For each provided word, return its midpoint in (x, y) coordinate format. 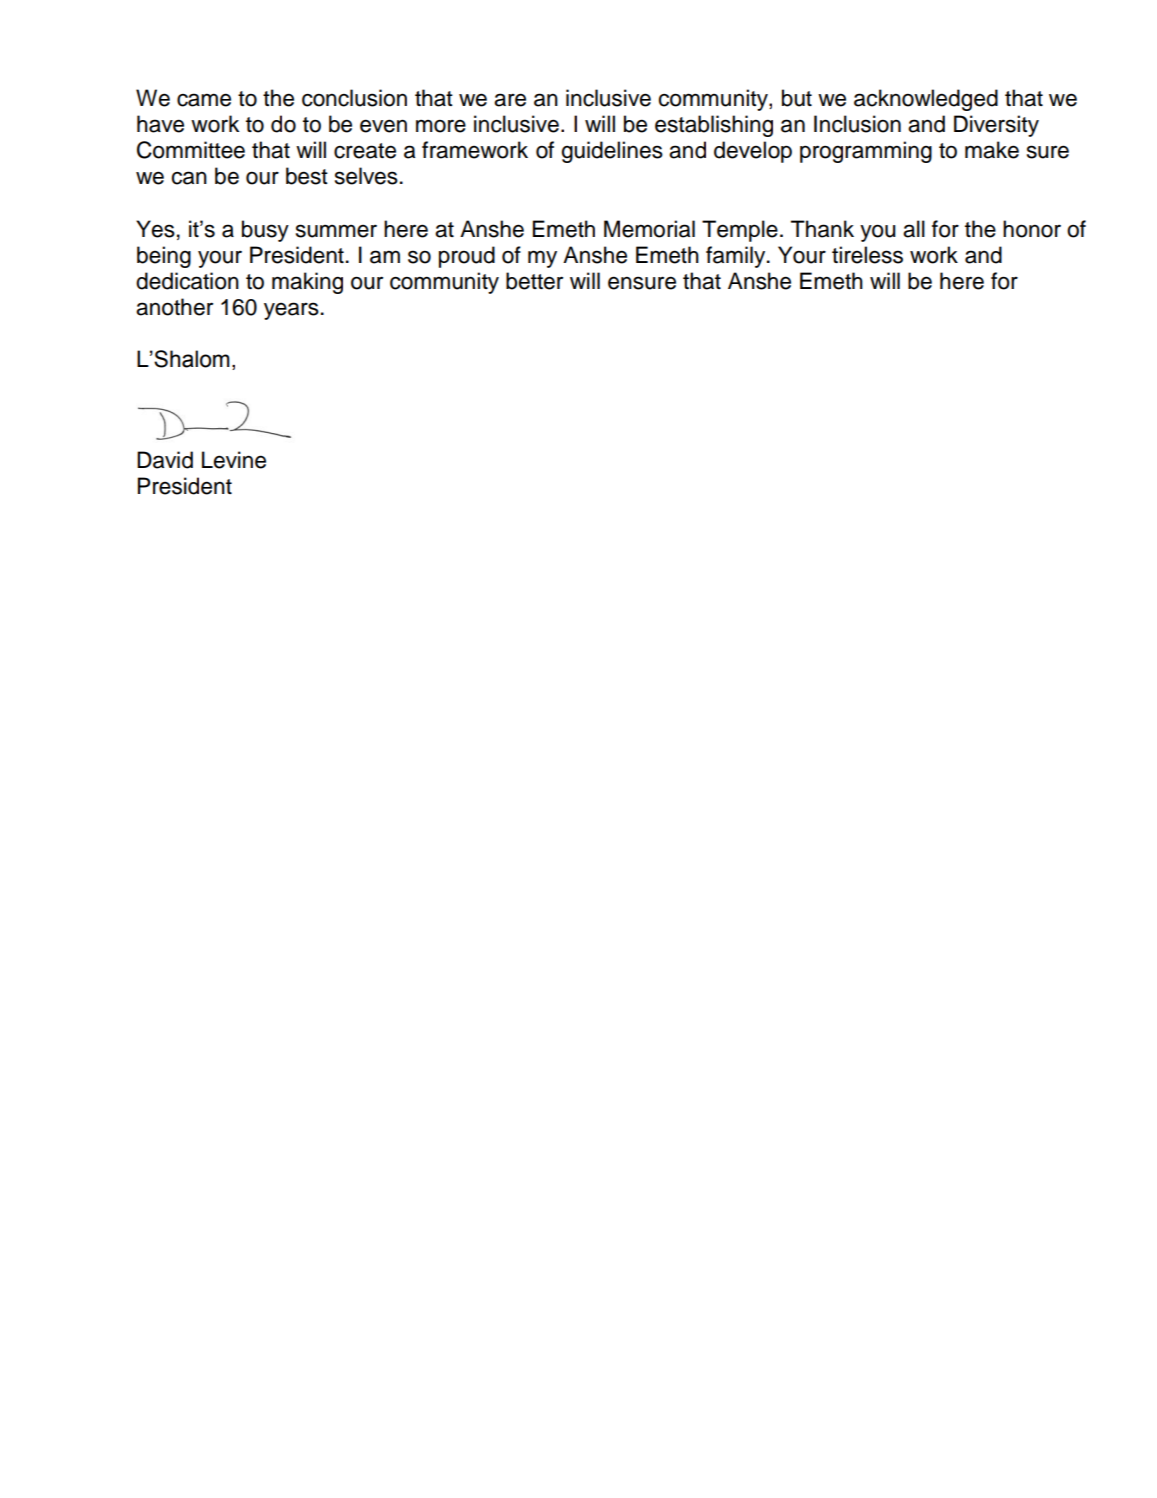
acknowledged (926, 100)
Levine (234, 460)
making (307, 283)
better (534, 281)
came (204, 100)
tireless (867, 255)
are (510, 100)
